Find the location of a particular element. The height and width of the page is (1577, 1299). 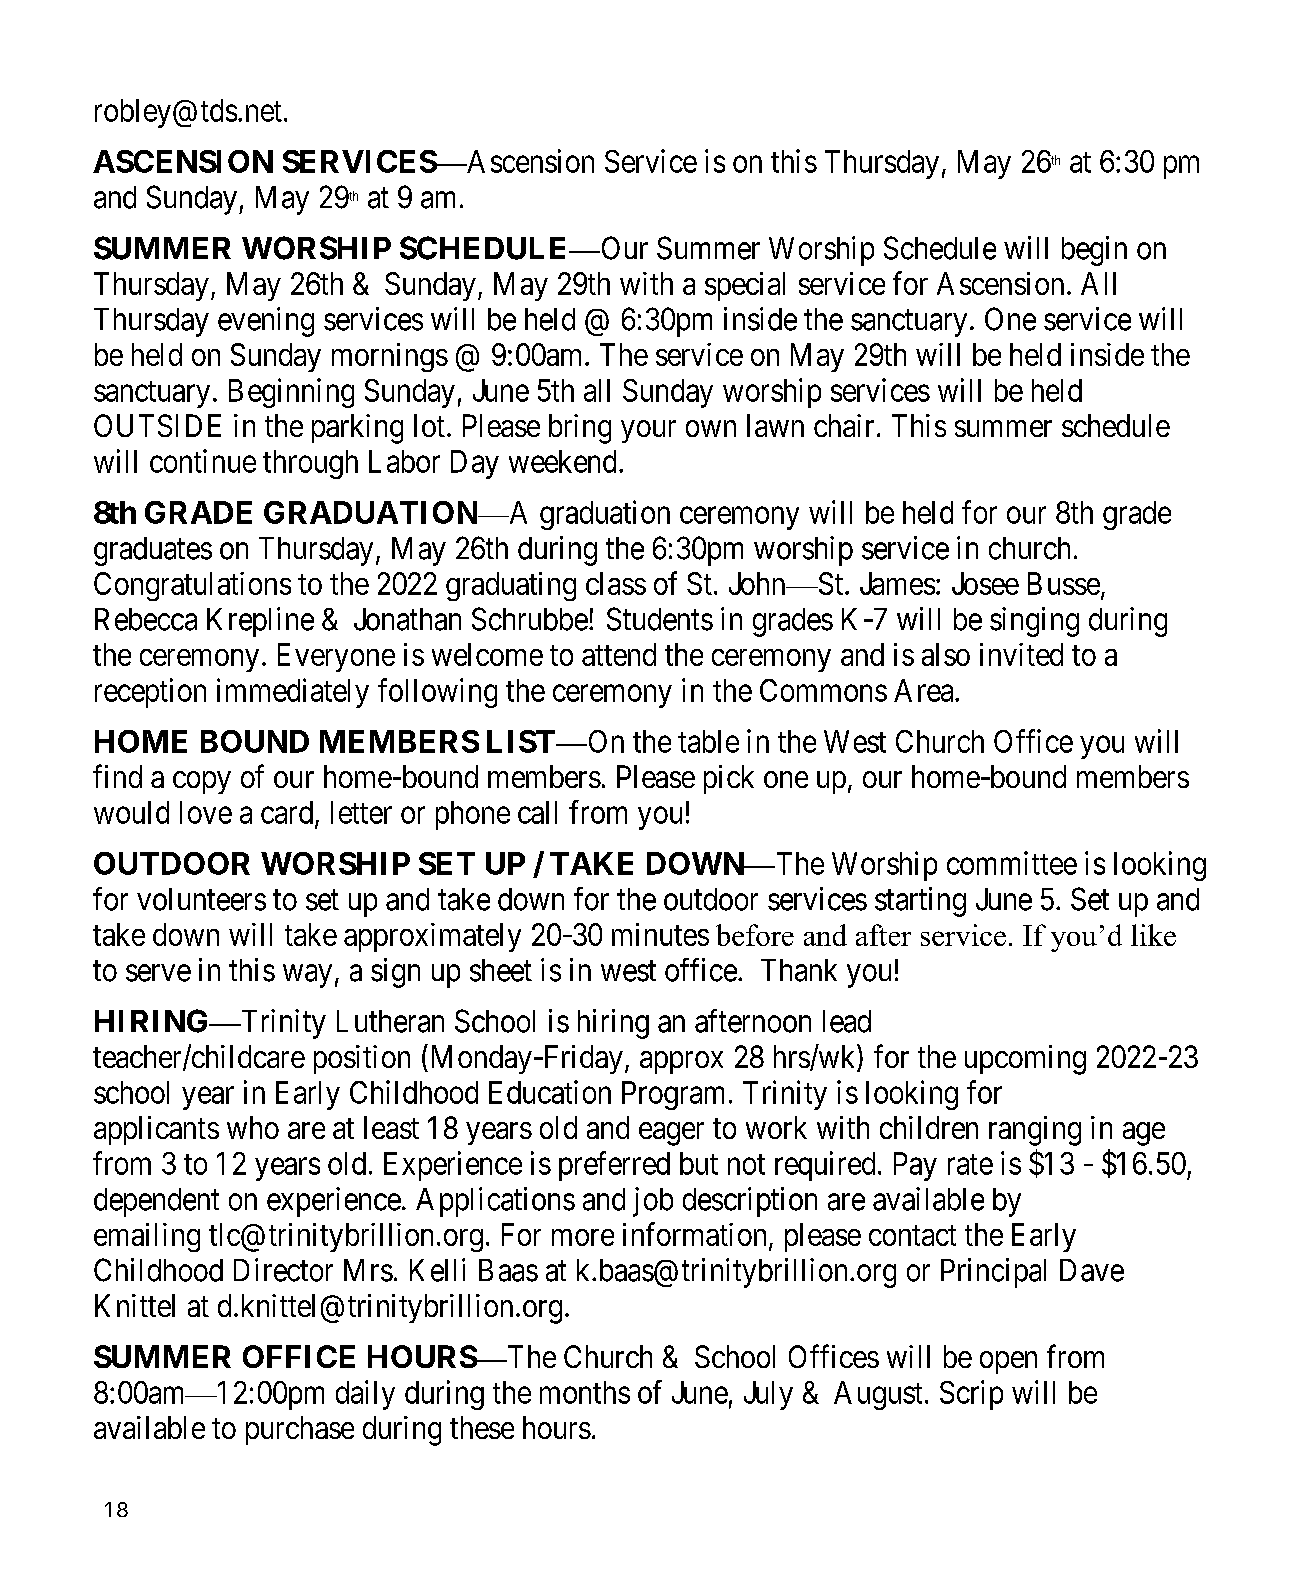

position is located at coordinates (362, 1059).
